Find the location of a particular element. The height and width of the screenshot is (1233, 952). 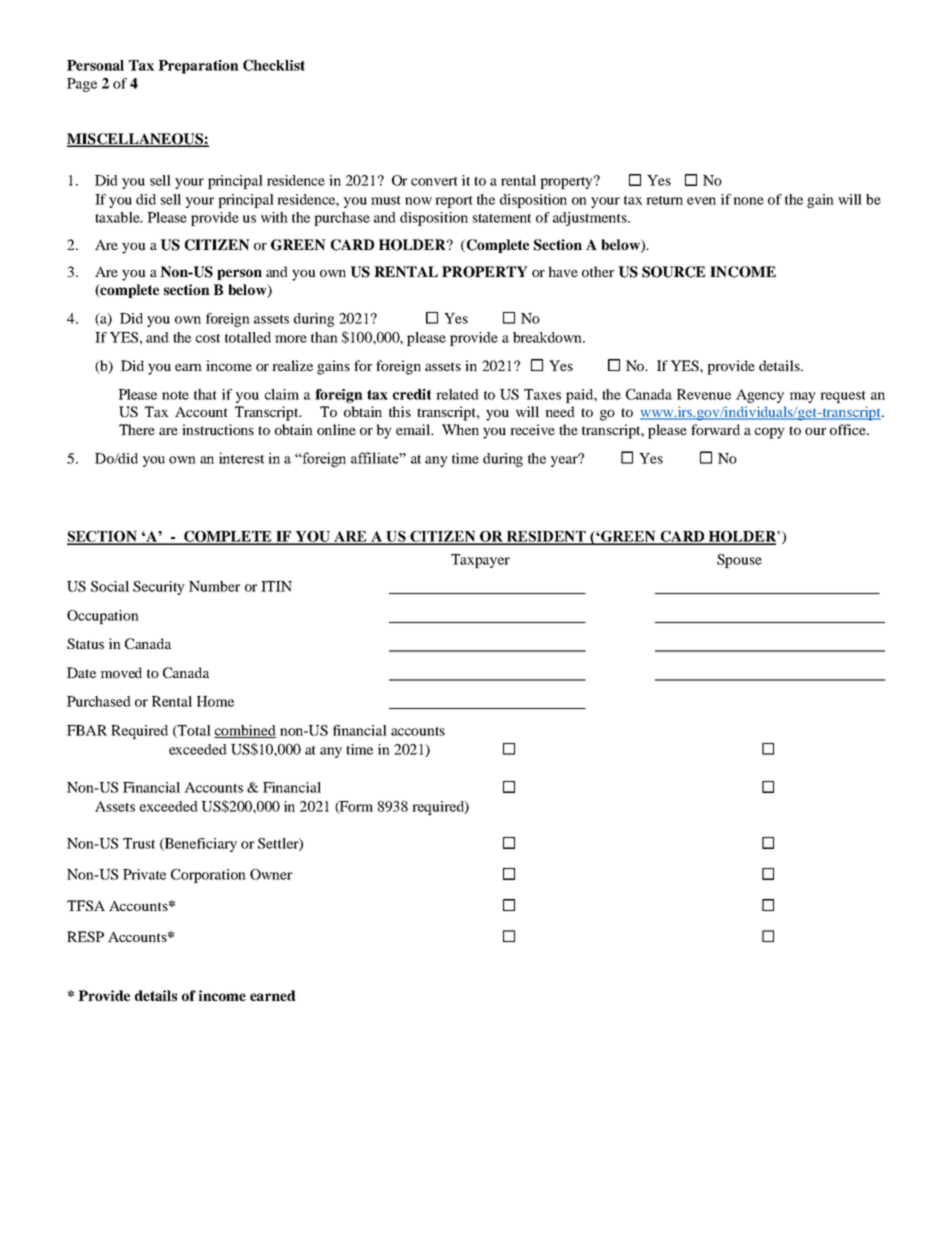

Spouse is located at coordinates (739, 561).
